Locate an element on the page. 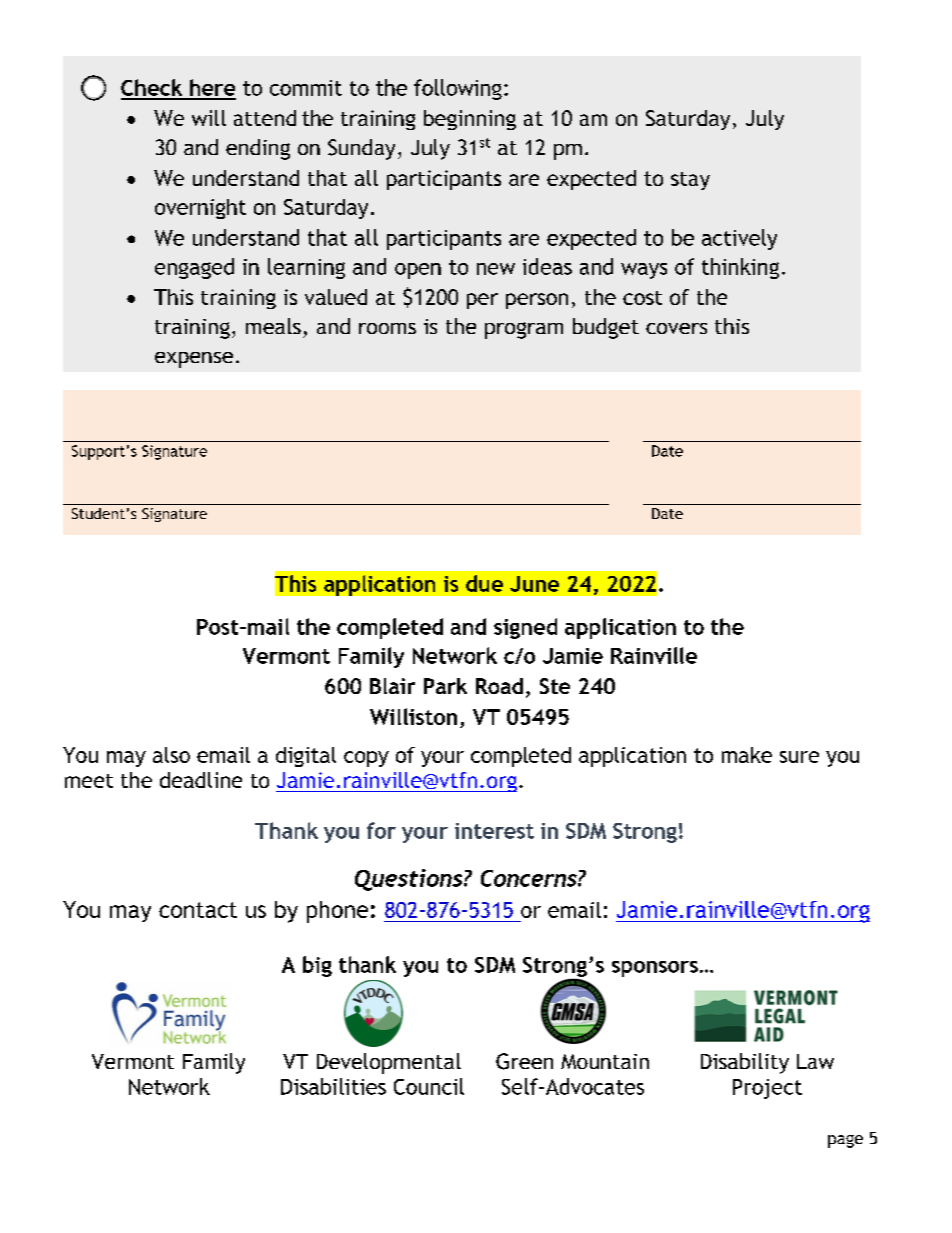 The width and height of the image is (952, 1233). program is located at coordinates (524, 330).
